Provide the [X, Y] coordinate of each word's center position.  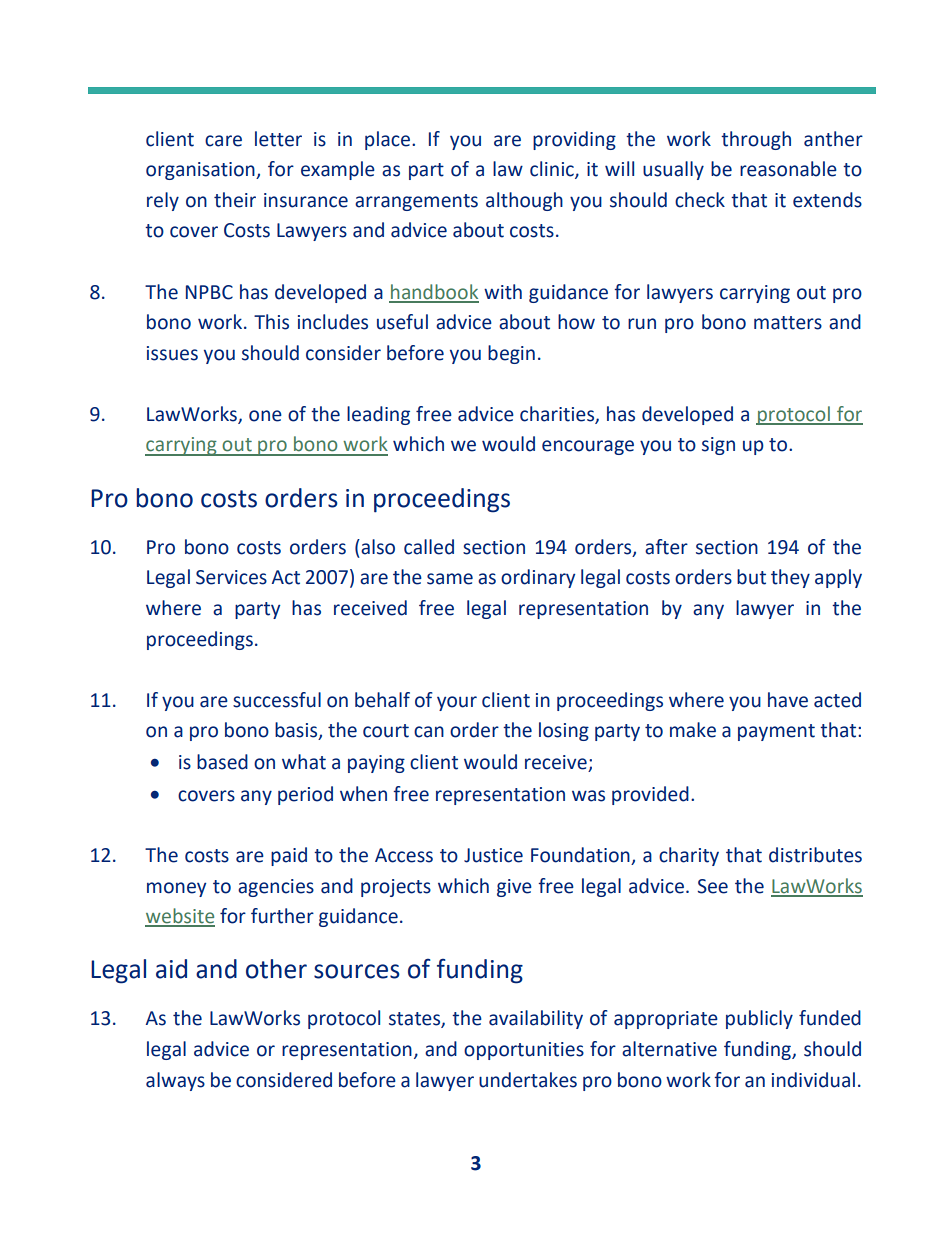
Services [231, 577]
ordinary [538, 578]
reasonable [788, 169]
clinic [553, 170]
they [790, 578]
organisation [201, 171]
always [175, 1081]
